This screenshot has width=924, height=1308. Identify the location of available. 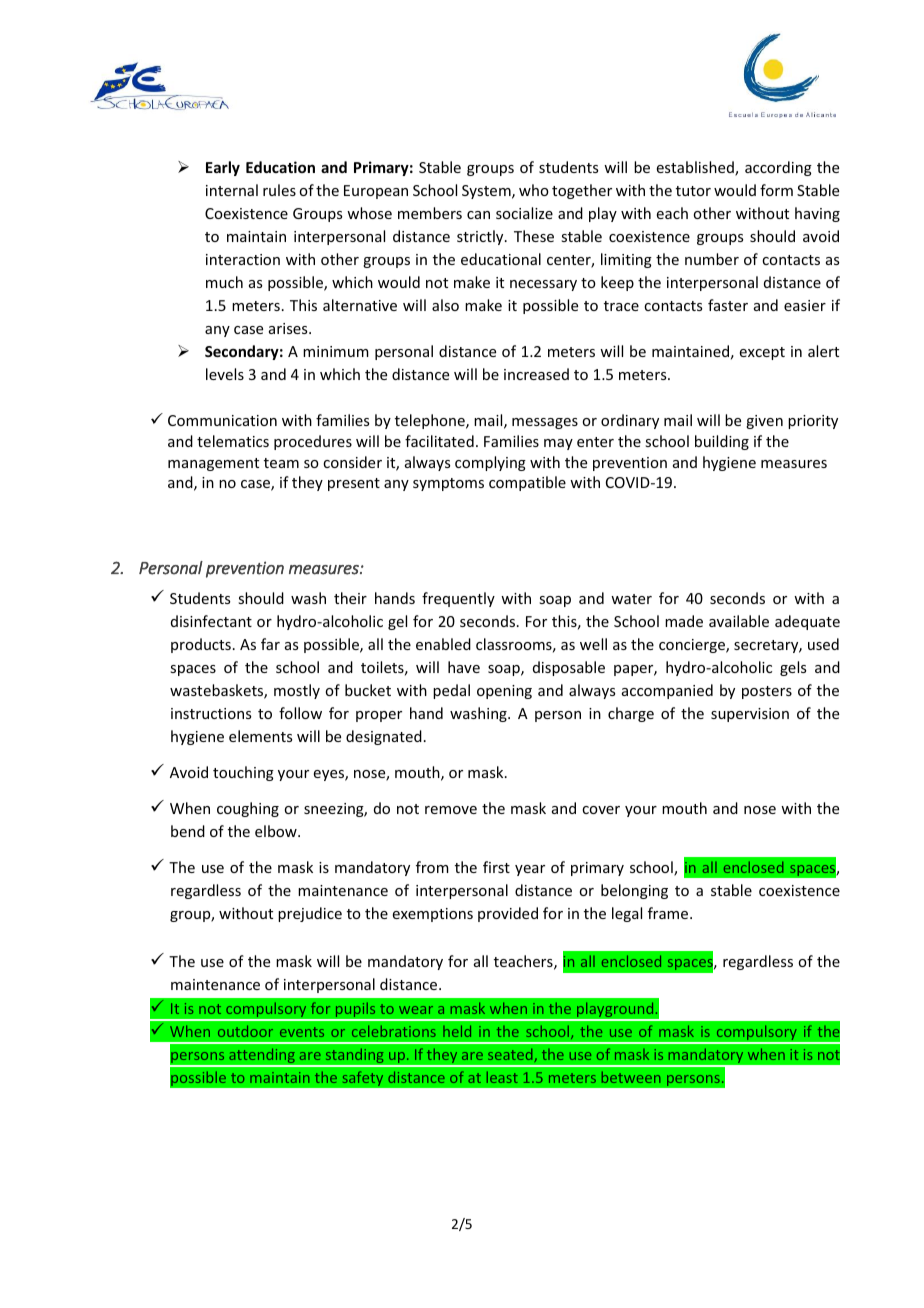
(739, 621).
